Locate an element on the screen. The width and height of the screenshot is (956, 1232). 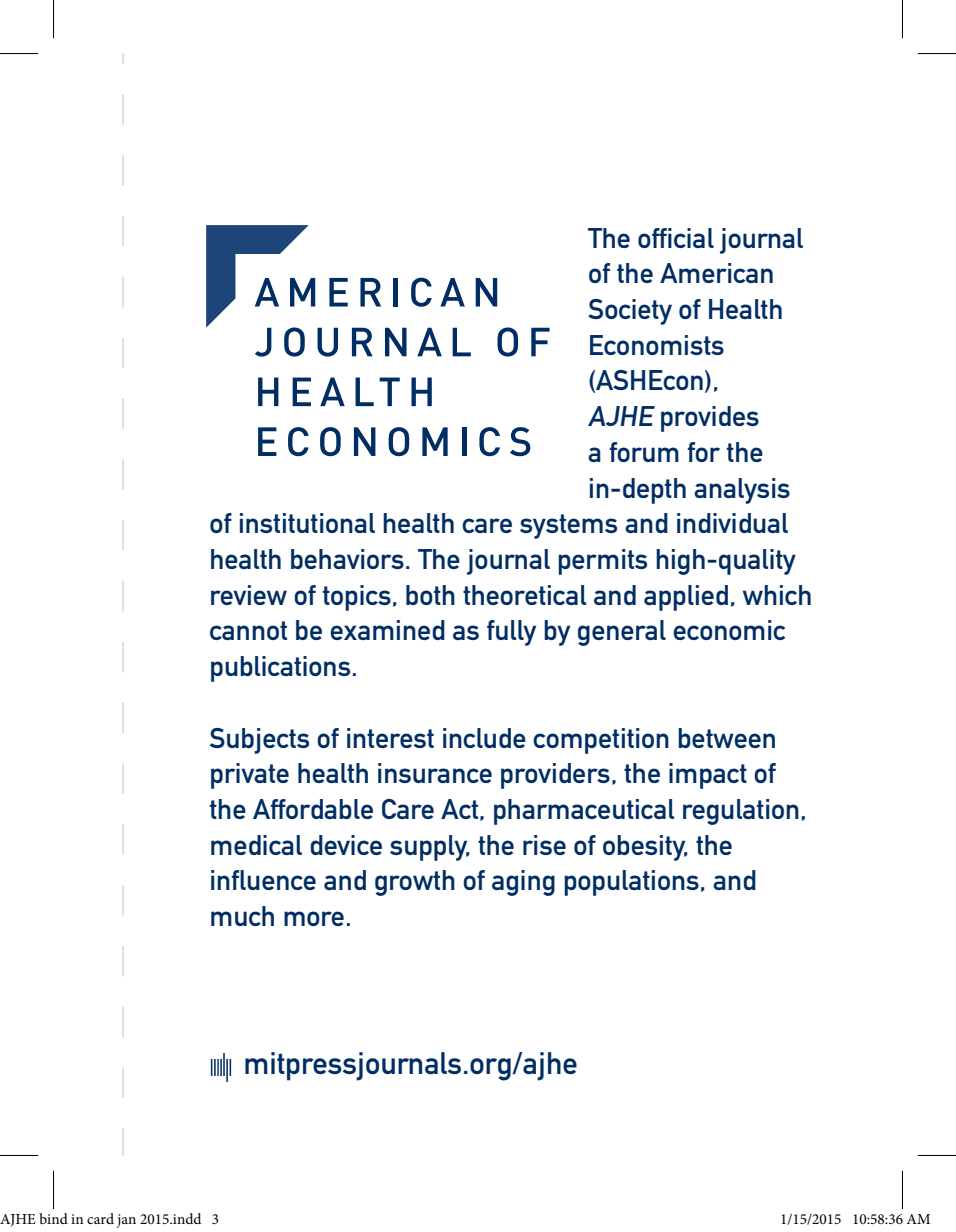
growth is located at coordinates (415, 883).
